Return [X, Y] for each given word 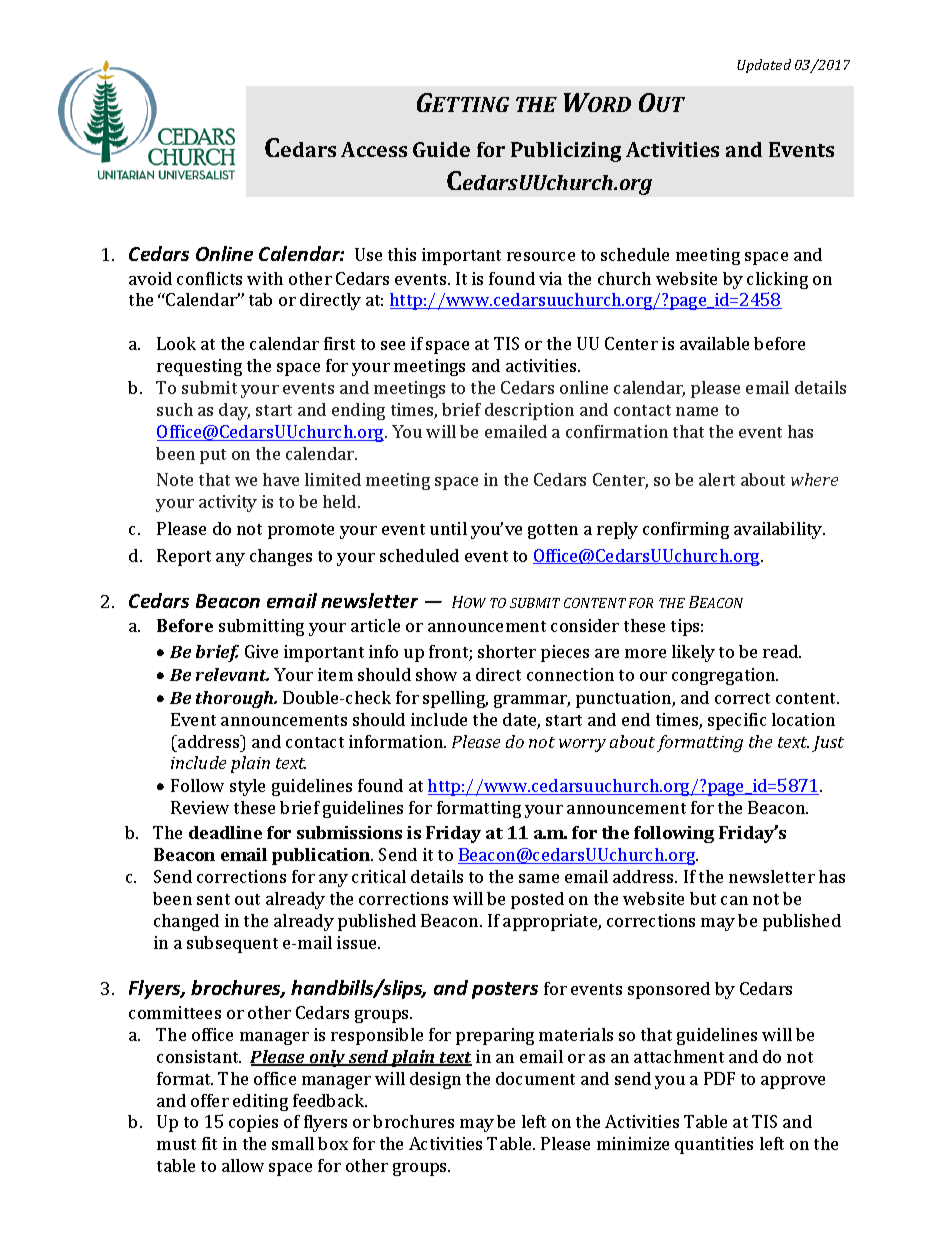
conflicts [209, 278]
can [734, 900]
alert [717, 479]
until [448, 528]
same [539, 878]
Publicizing [566, 152]
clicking [777, 280]
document [535, 1078]
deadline [225, 832]
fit [209, 1143]
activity [228, 503]
